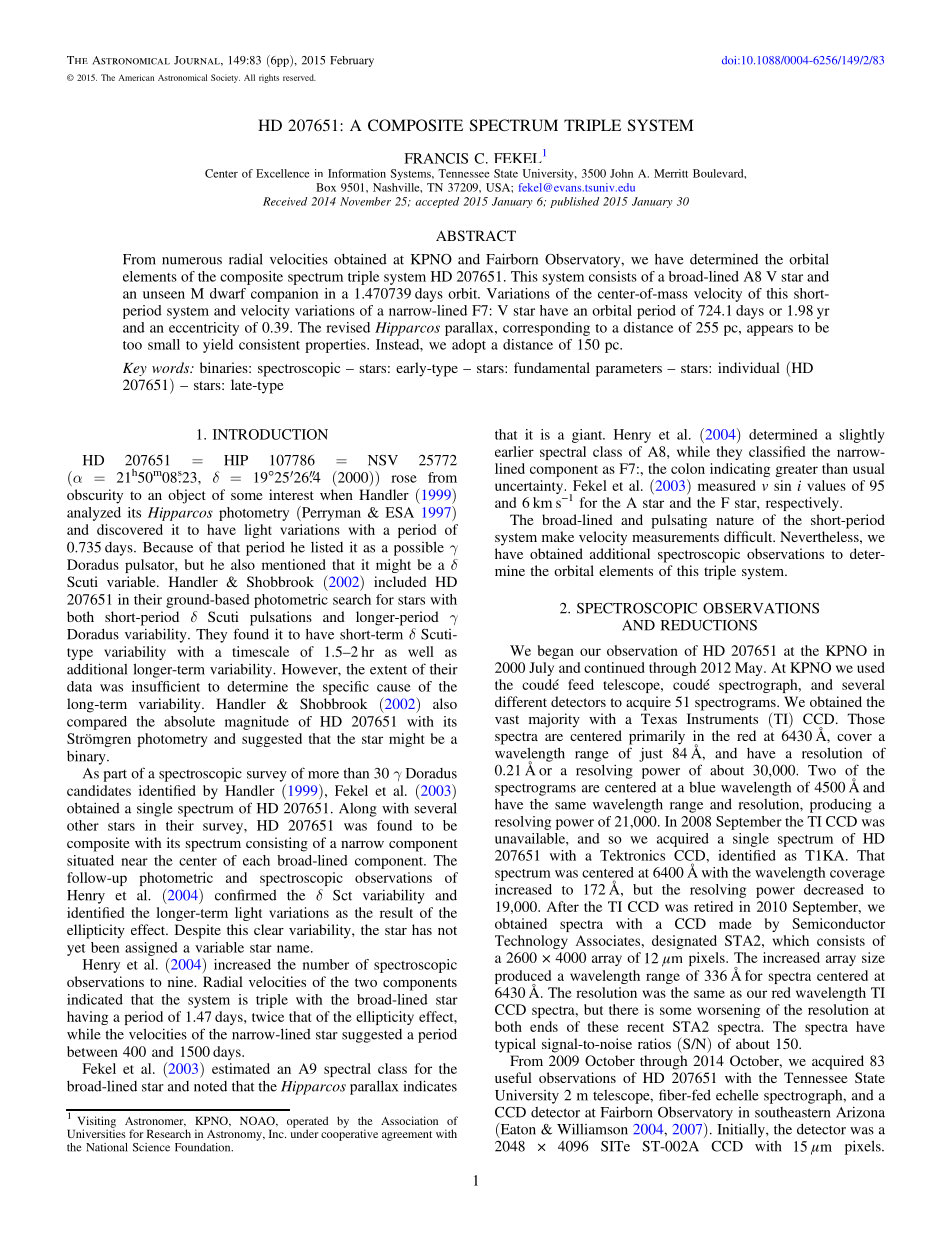 This page has height=1233, width=952. I want to click on REDUCTIONS, so click(709, 625).
